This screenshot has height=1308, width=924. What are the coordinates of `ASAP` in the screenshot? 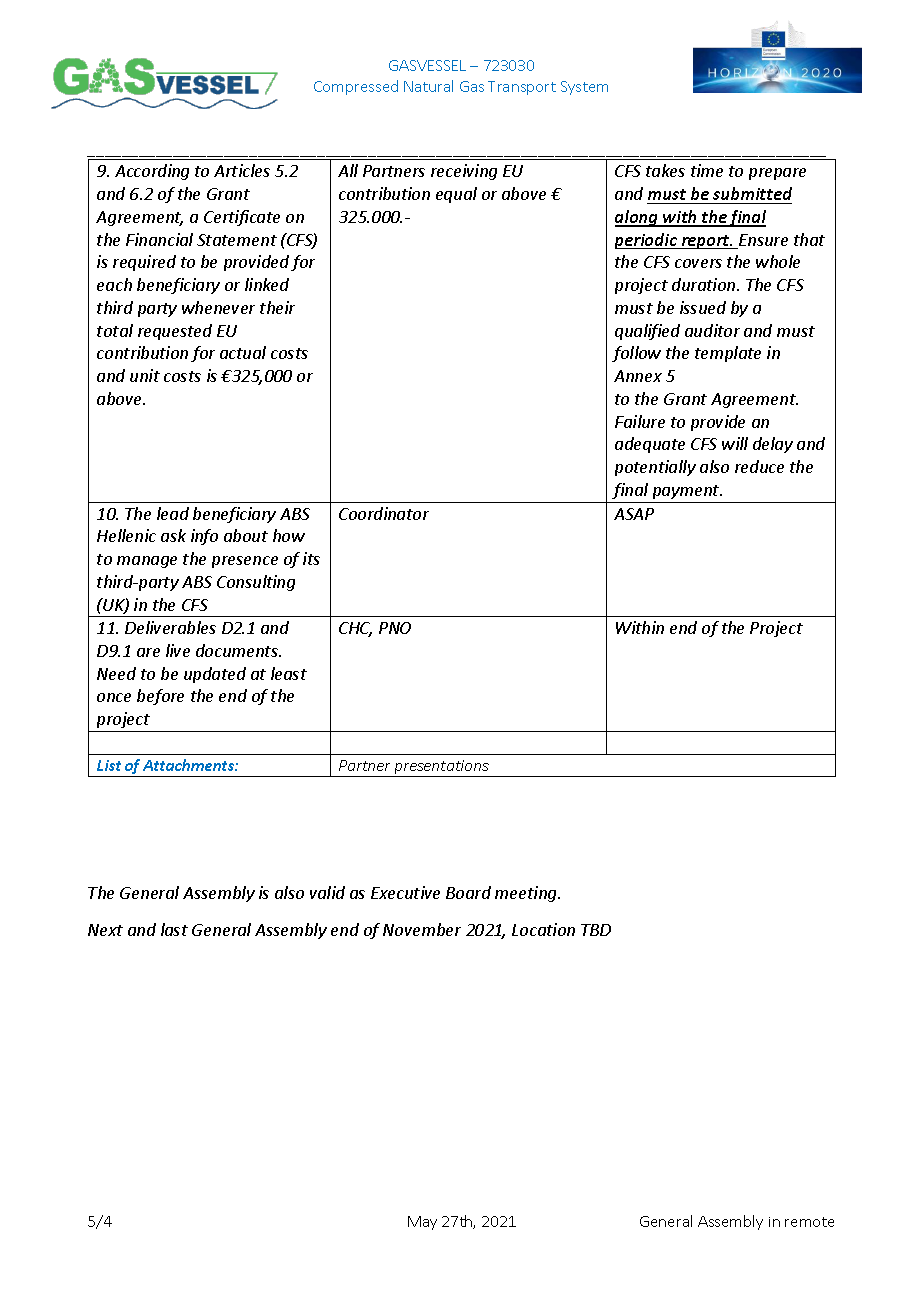 It's located at (634, 514).
